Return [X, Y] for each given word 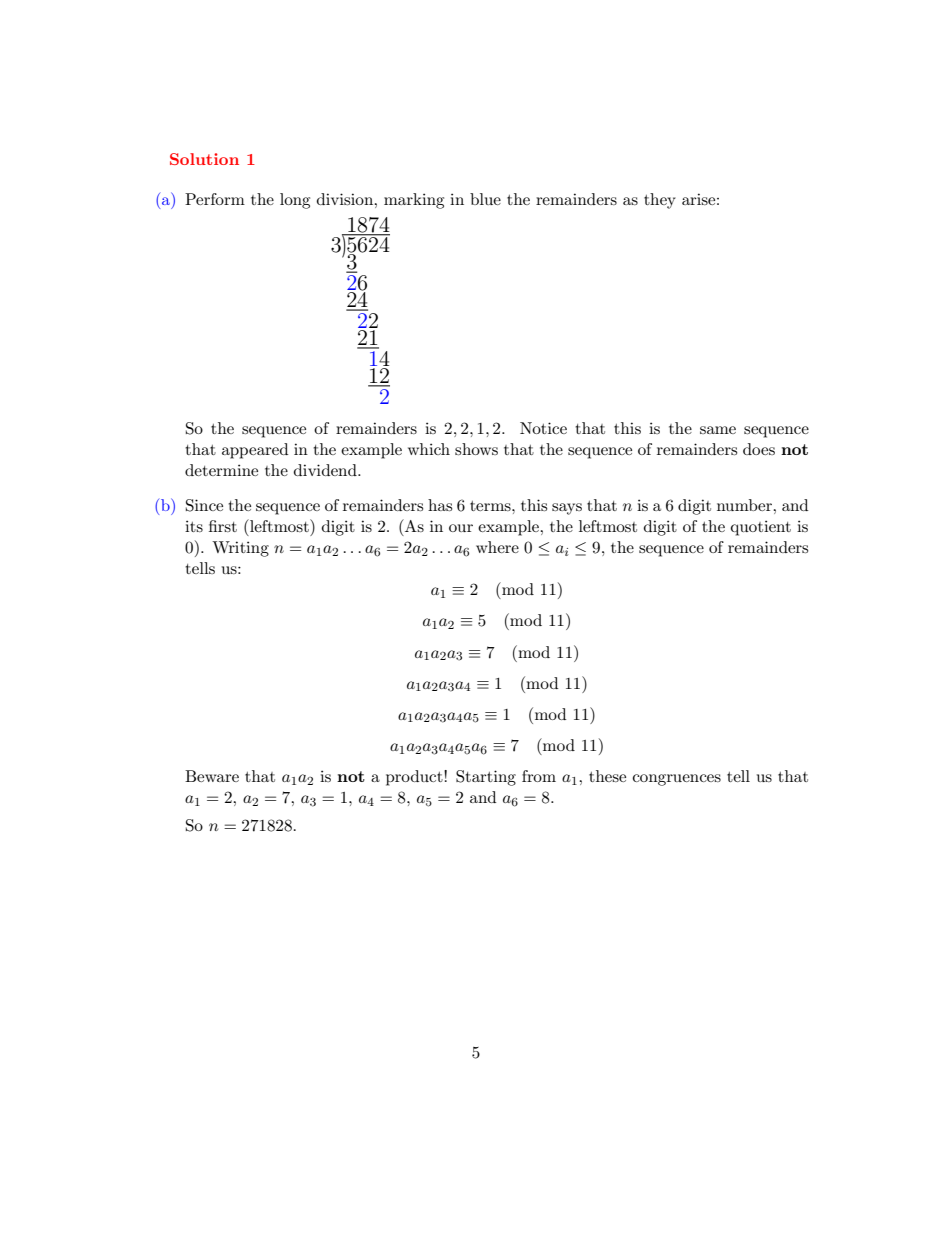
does [759, 449]
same [718, 430]
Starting [486, 778]
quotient [761, 528]
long [295, 201]
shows [476, 449]
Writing [240, 549]
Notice [543, 428]
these [607, 776]
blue [485, 199]
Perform [215, 199]
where [497, 547]
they [660, 201]
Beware [212, 776]
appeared [255, 451]
